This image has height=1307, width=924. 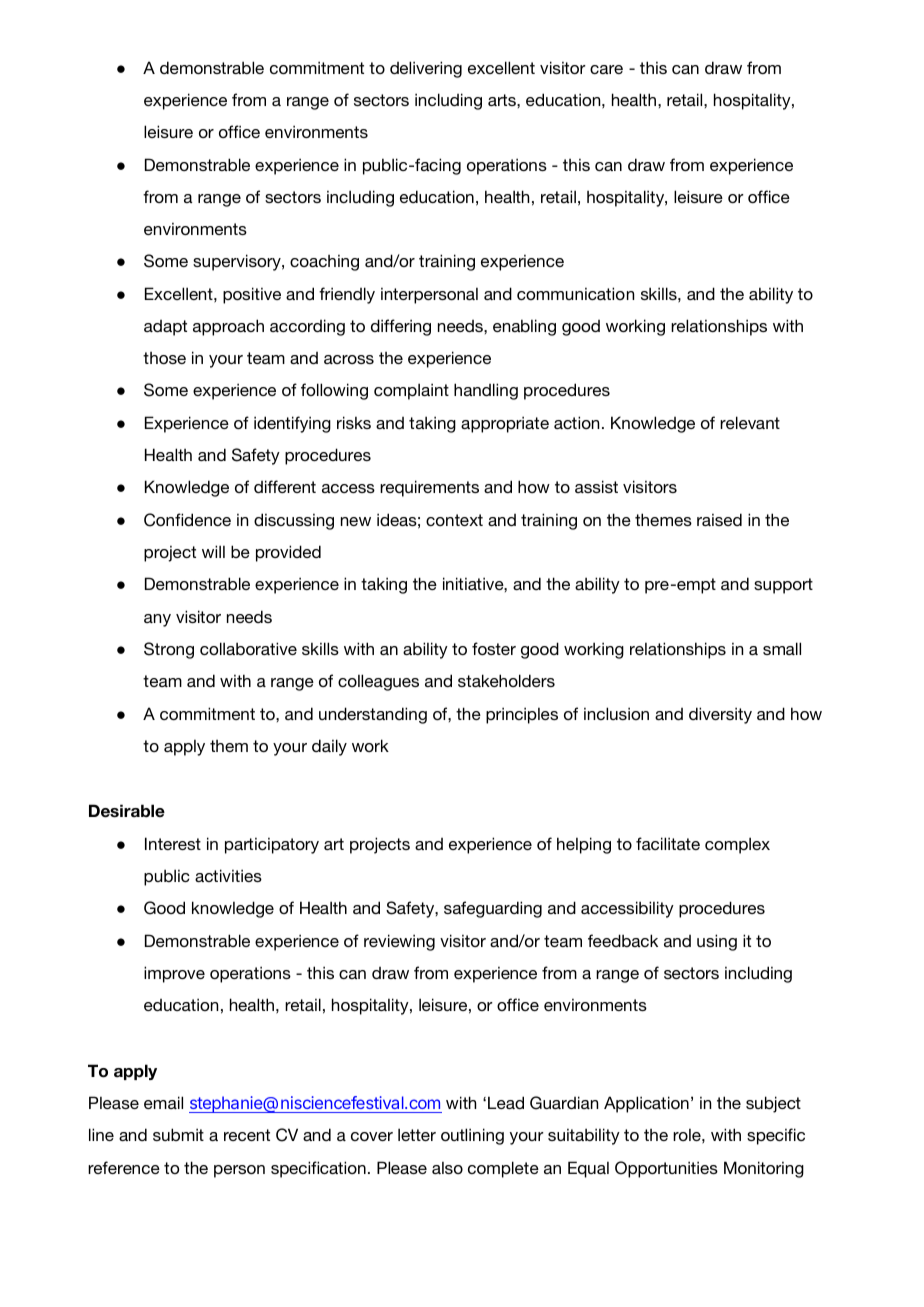 What do you see at coordinates (324, 263) in the image?
I see `coaching` at bounding box center [324, 263].
